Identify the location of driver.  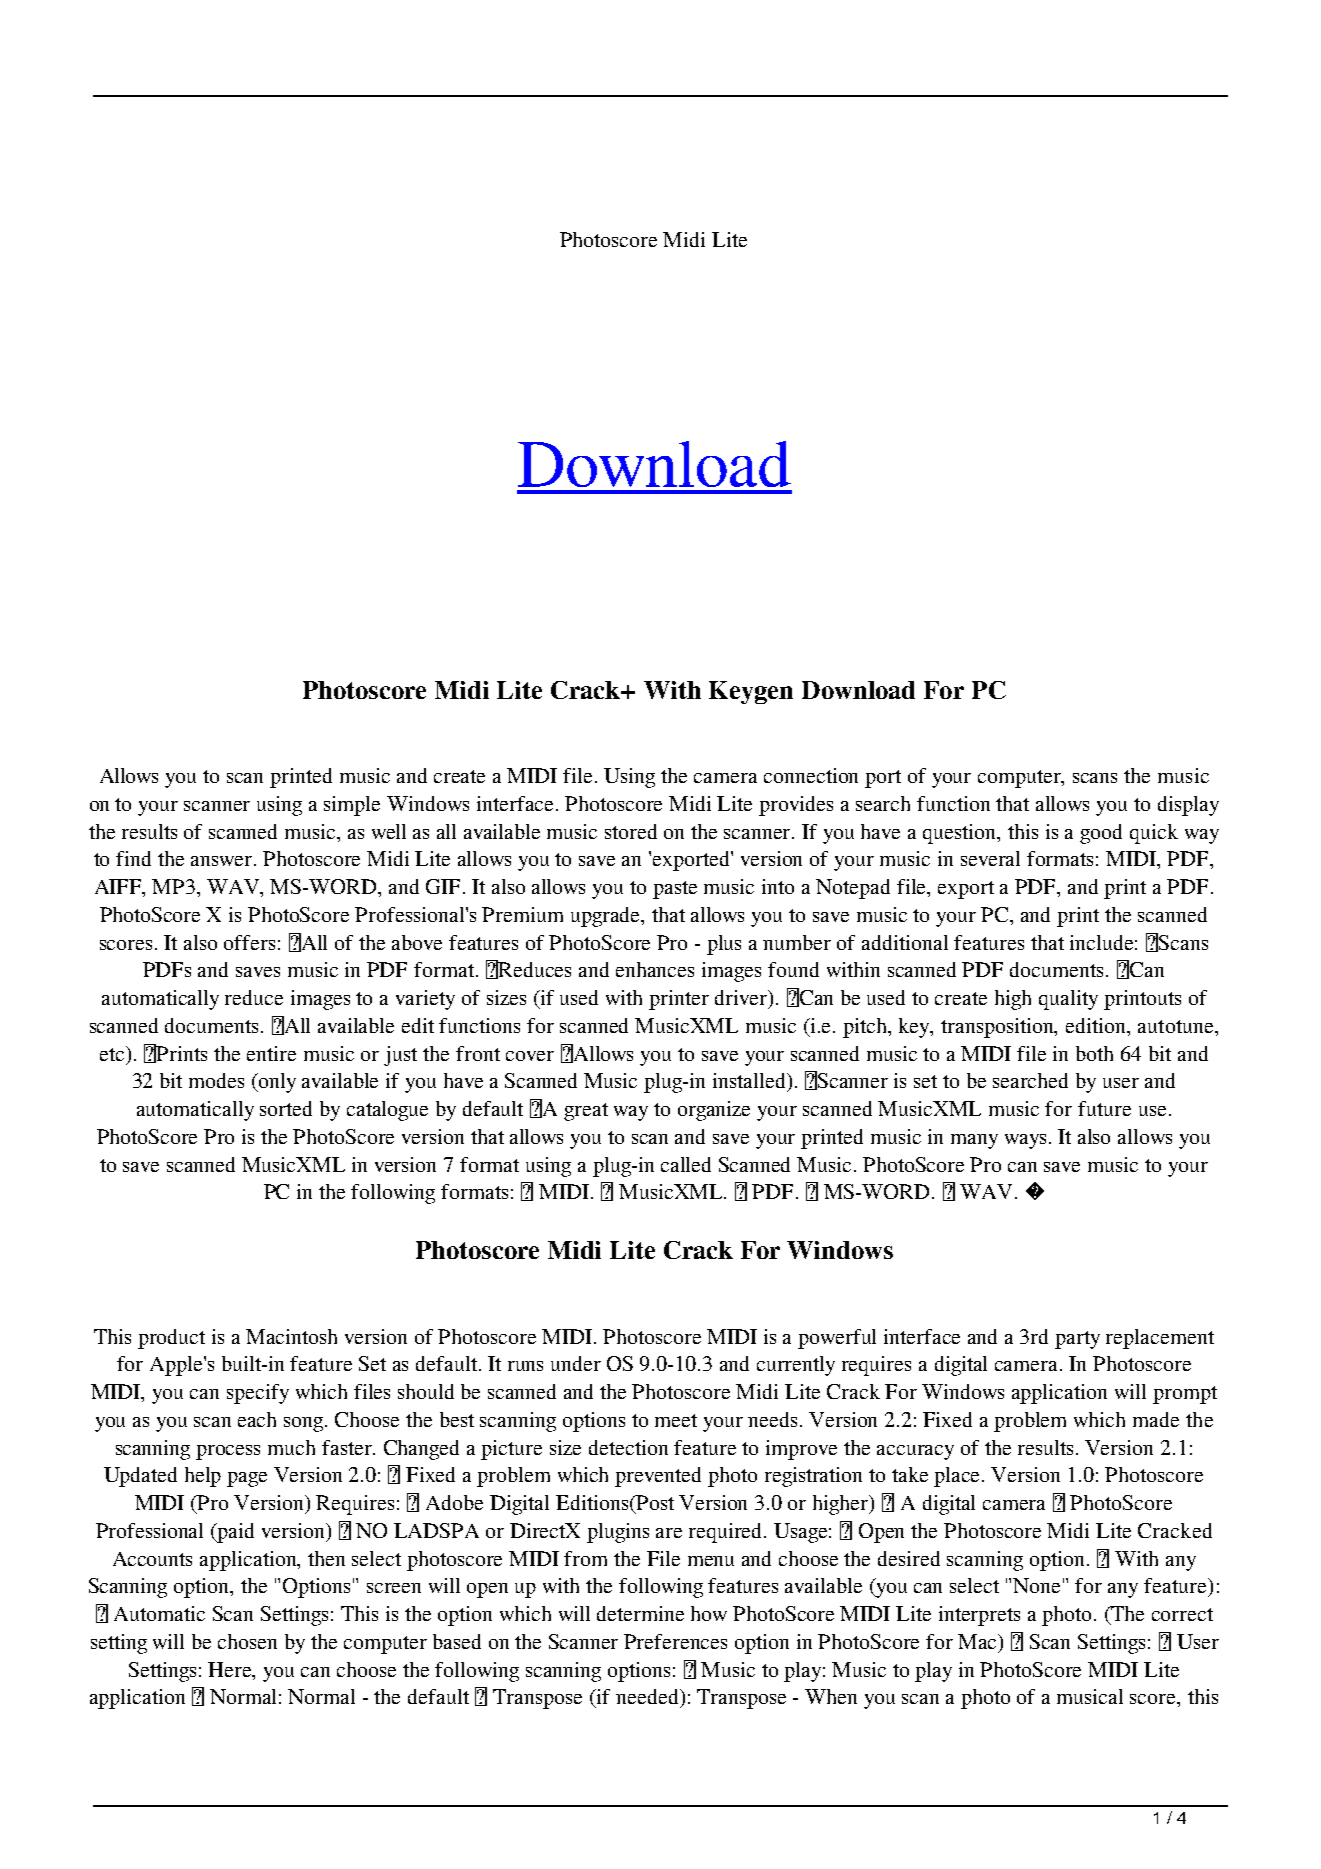
(742, 999).
